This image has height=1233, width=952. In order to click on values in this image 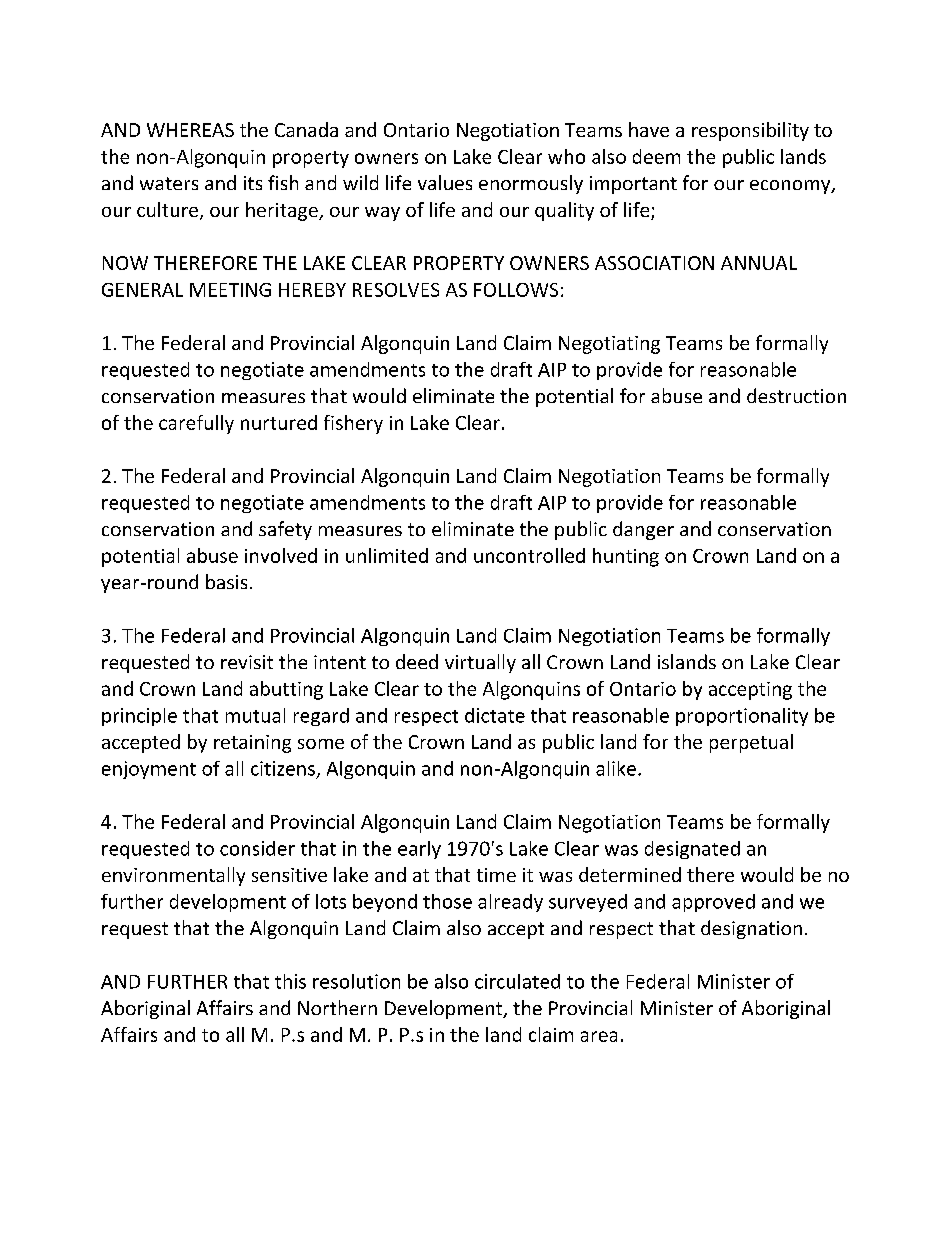, I will do `click(445, 182)`.
